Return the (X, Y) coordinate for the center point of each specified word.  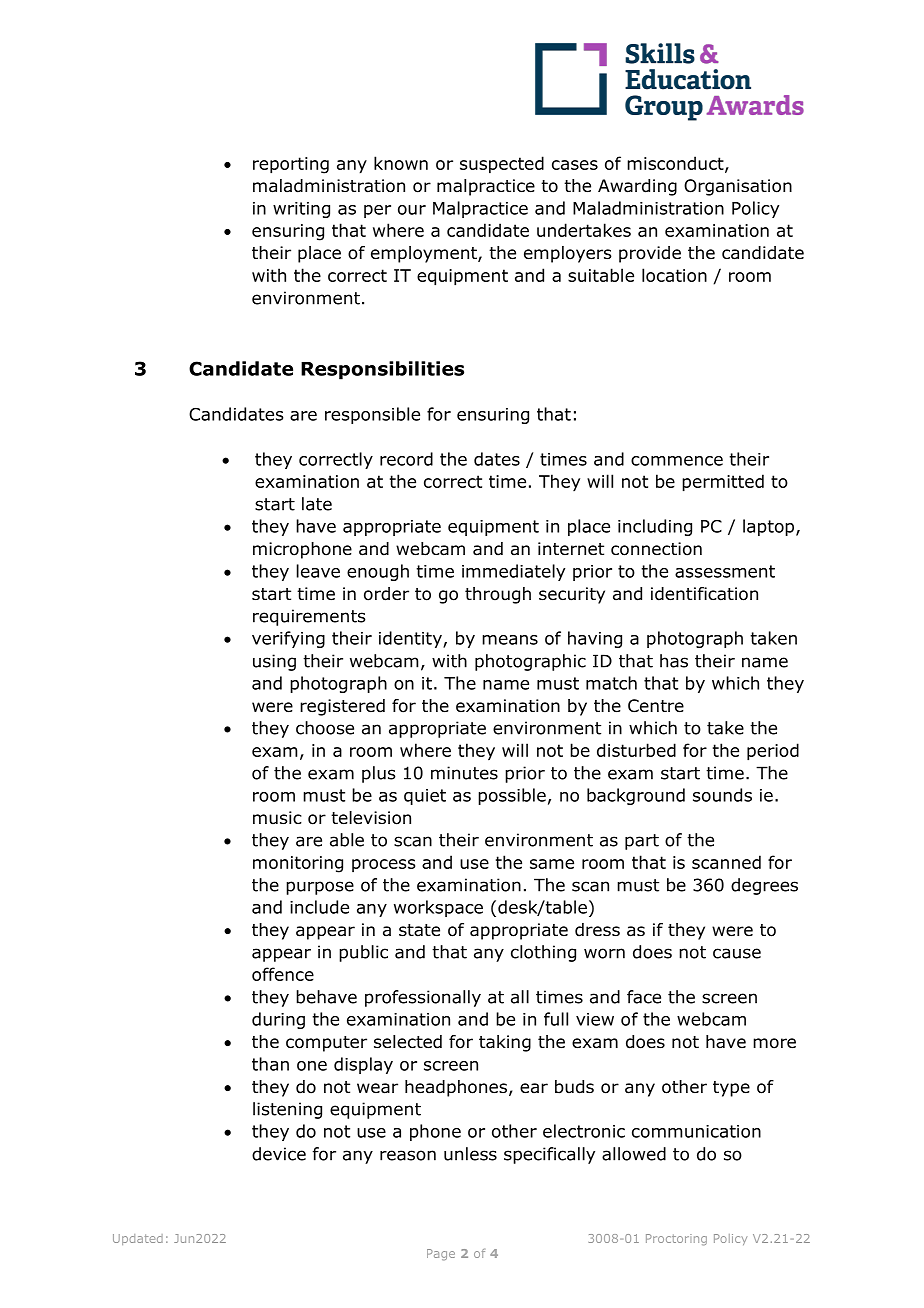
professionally (423, 998)
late (317, 504)
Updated (138, 1239)
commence (677, 461)
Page (441, 1255)
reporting (291, 165)
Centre (656, 706)
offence (283, 974)
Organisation (738, 187)
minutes (464, 773)
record (406, 459)
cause (737, 953)
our (412, 210)
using (274, 662)
